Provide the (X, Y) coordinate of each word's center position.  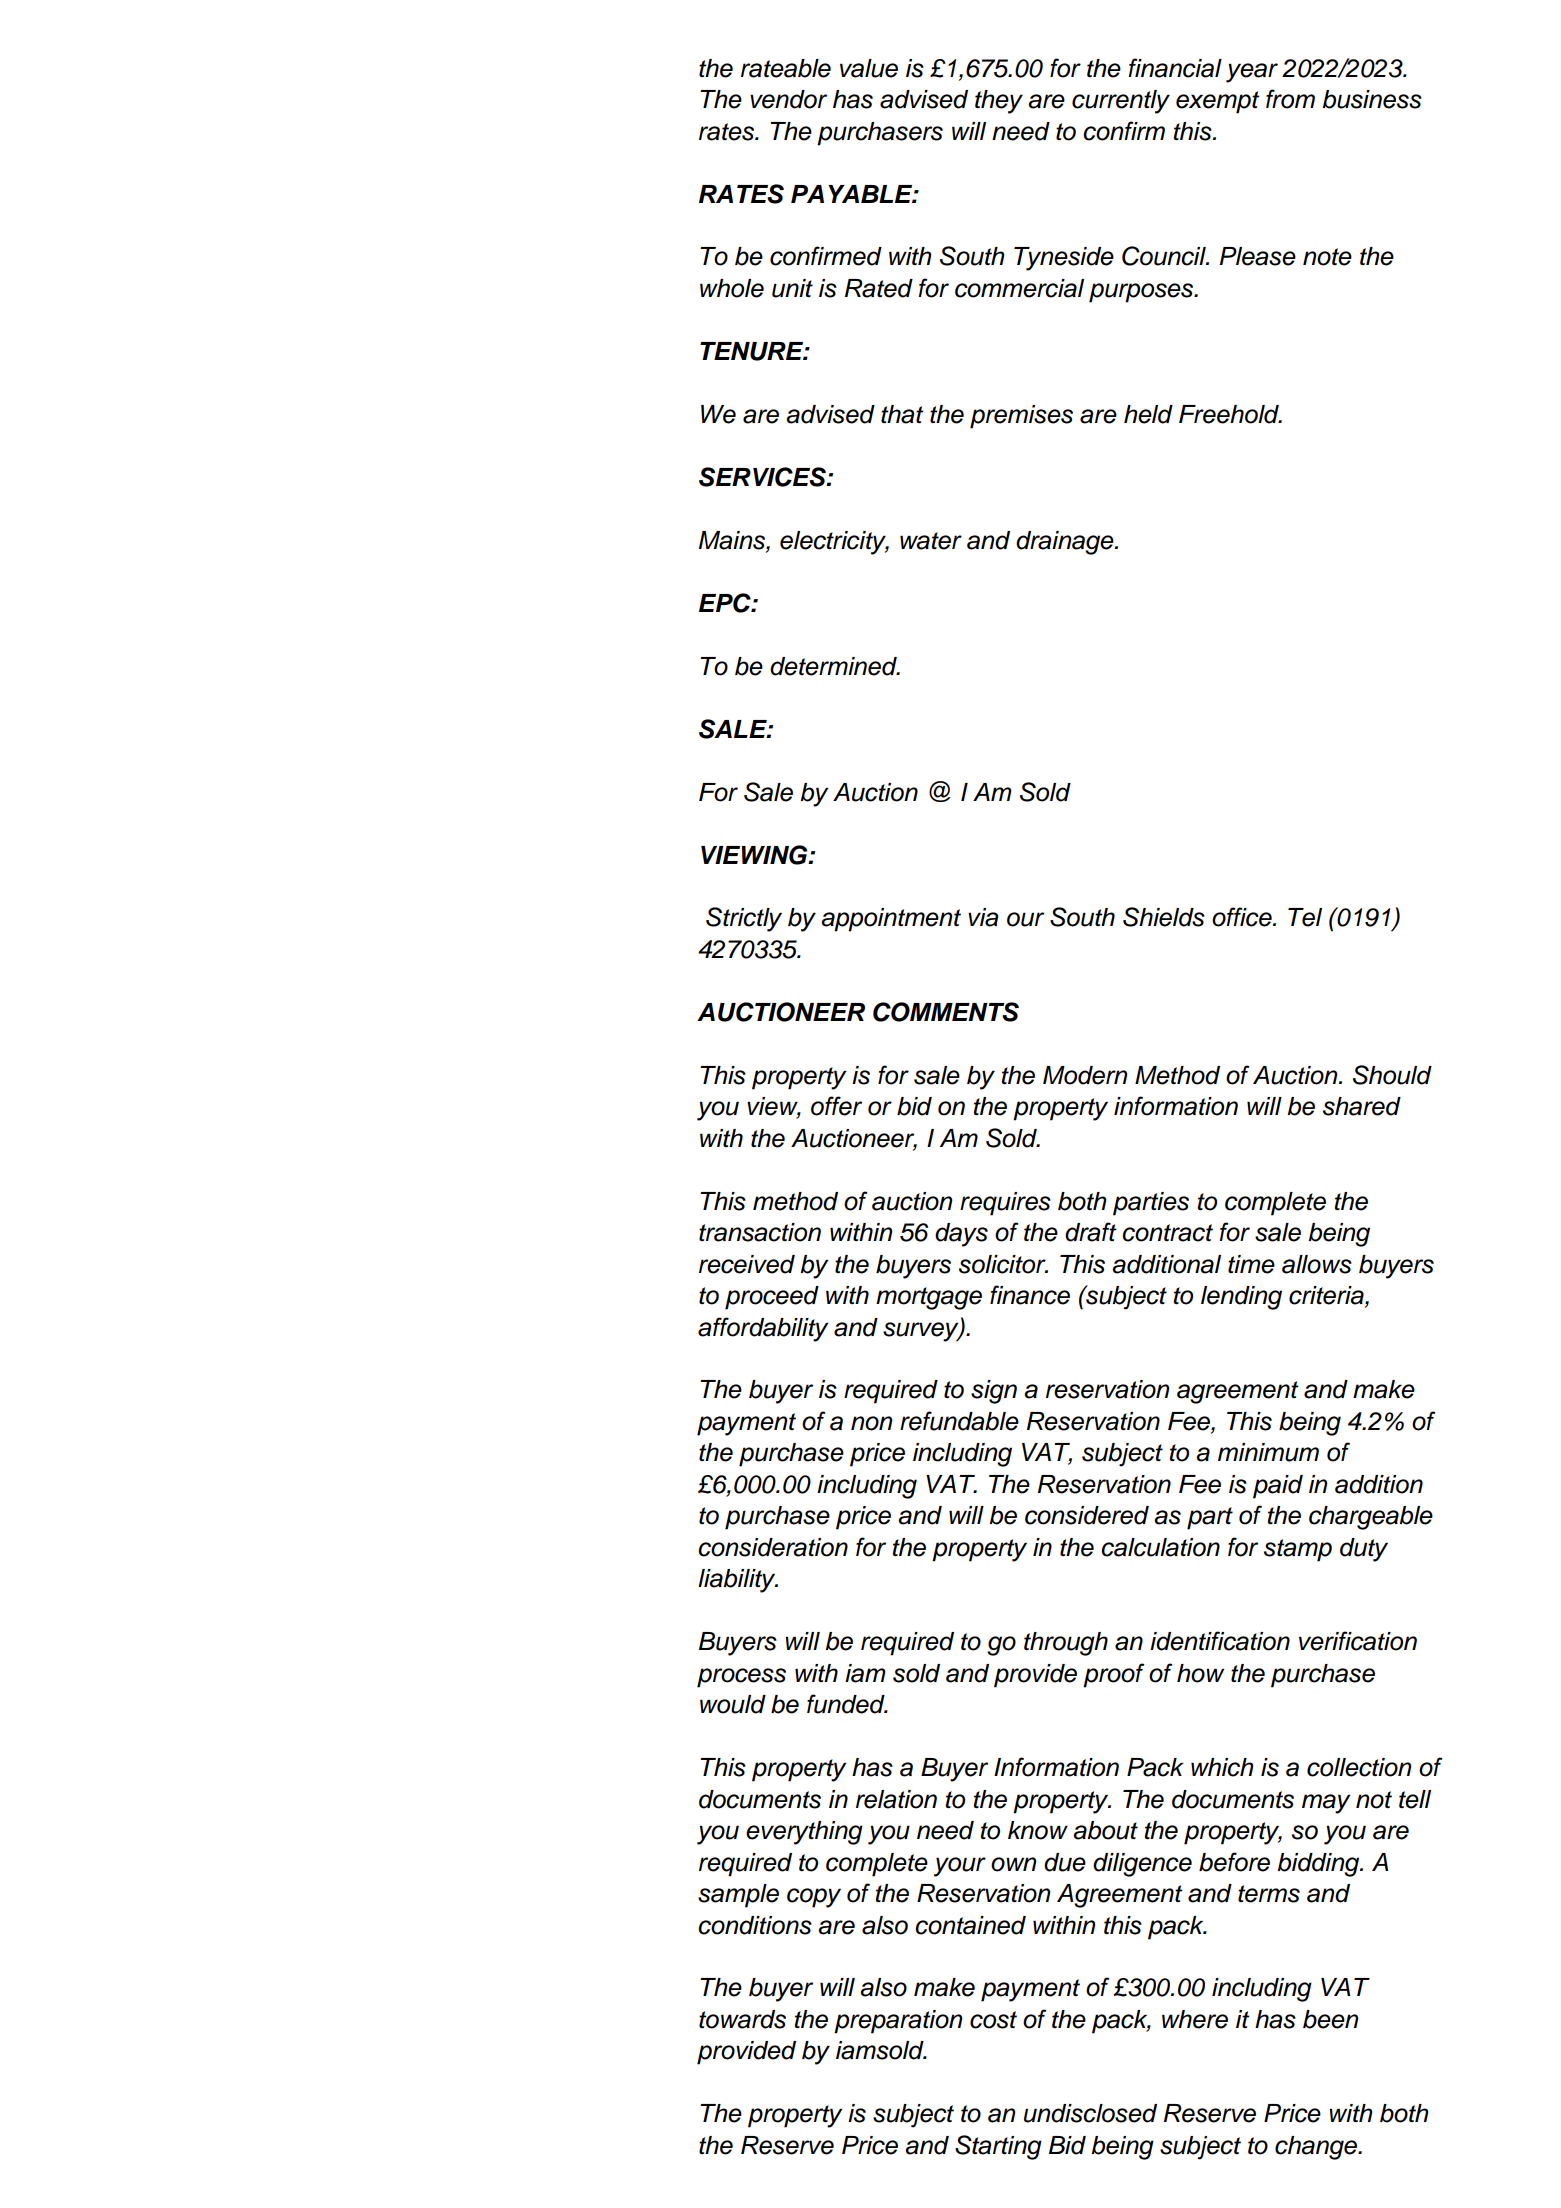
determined (835, 666)
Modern (1085, 1075)
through (1066, 1644)
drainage (1066, 543)
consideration (773, 1547)
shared (1362, 1106)
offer (836, 1106)
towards (742, 2019)
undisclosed (1090, 2113)
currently (1121, 102)
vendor (788, 99)
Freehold (1230, 414)
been (1330, 2019)
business (1372, 99)
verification (1358, 1641)
